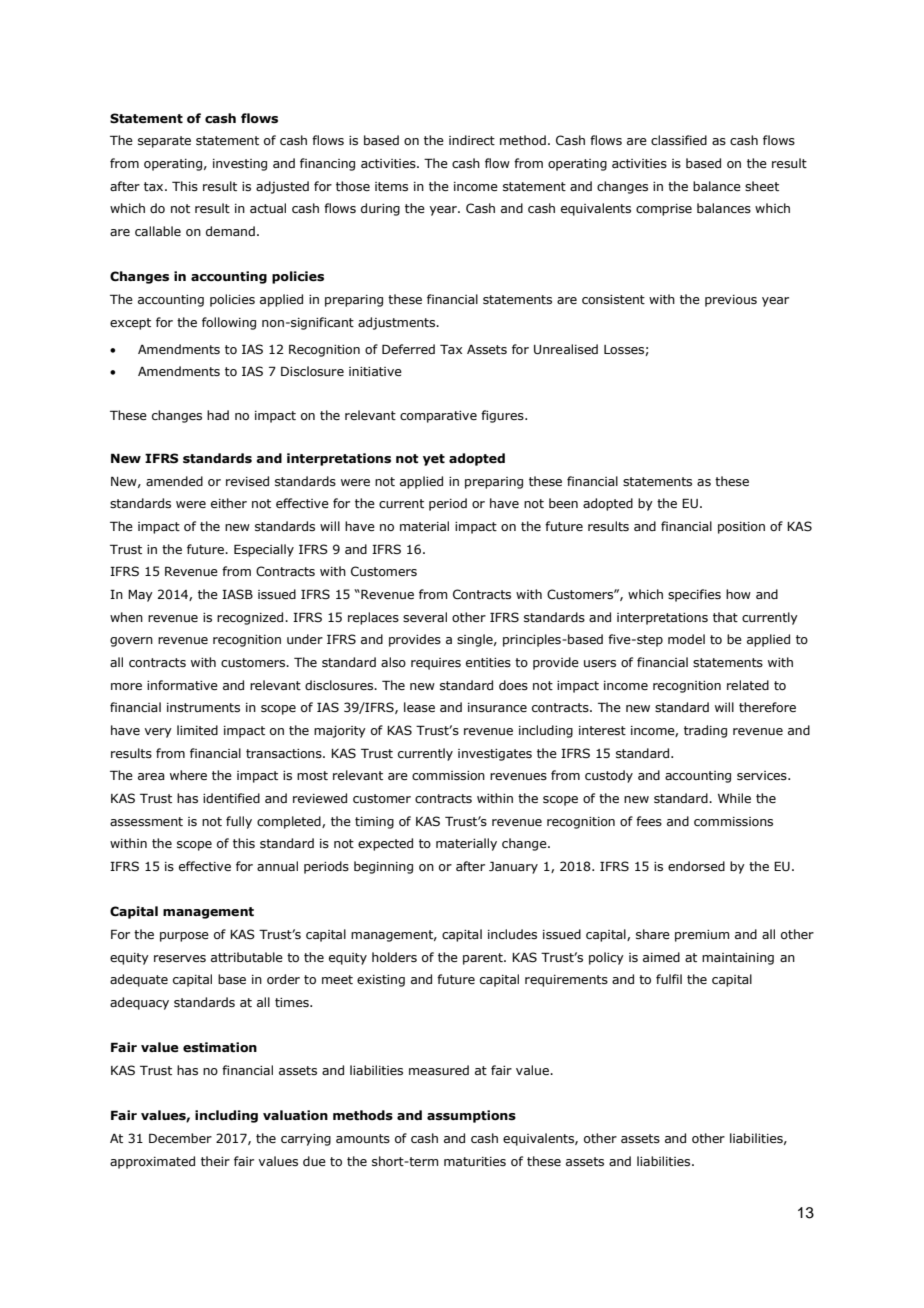 Image resolution: width=924 pixels, height=1308 pixels. Describe the element at coordinates (679, 140) in the document. I see `classified` at that location.
